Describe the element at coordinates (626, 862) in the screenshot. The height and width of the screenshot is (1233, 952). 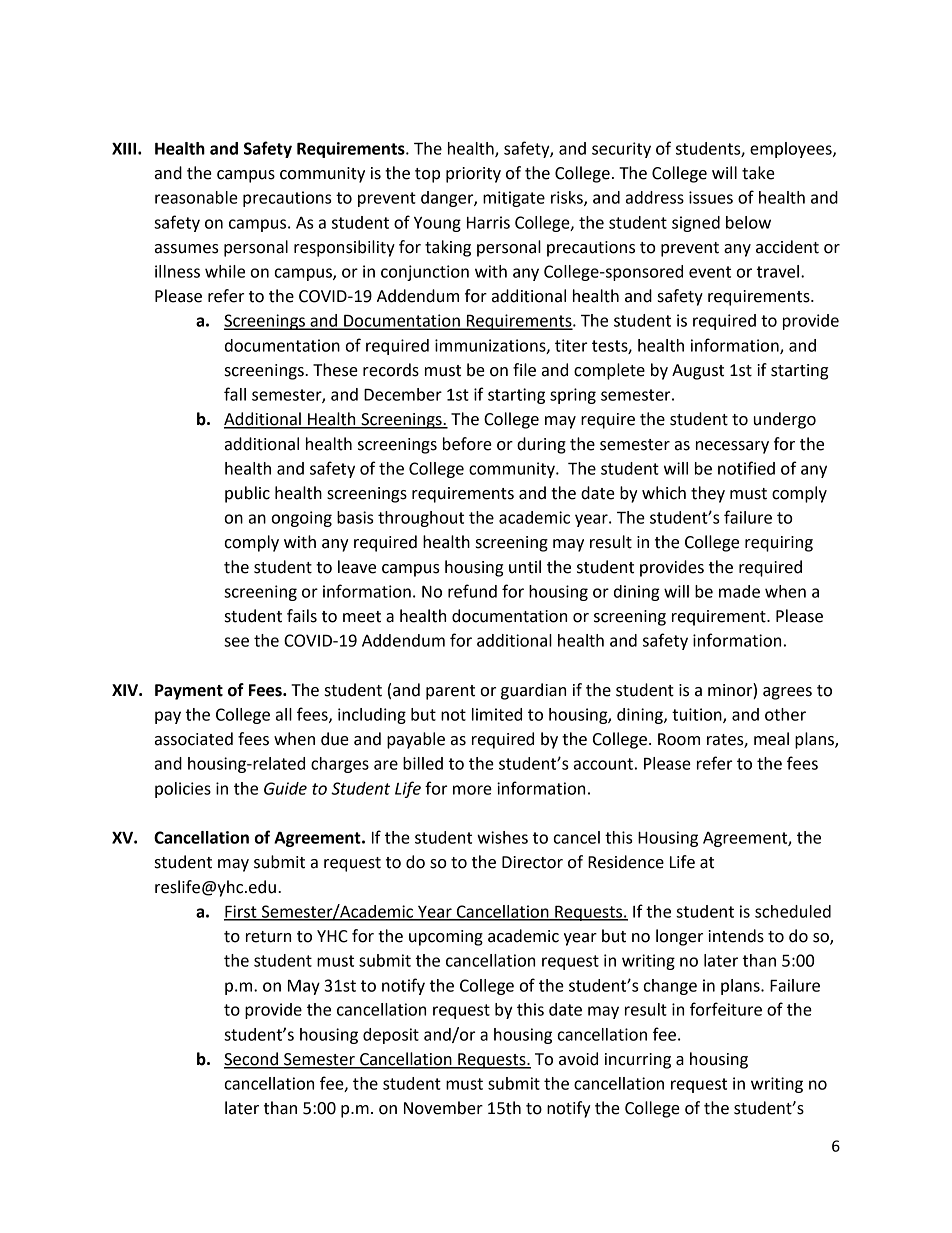
I see `Residence` at that location.
